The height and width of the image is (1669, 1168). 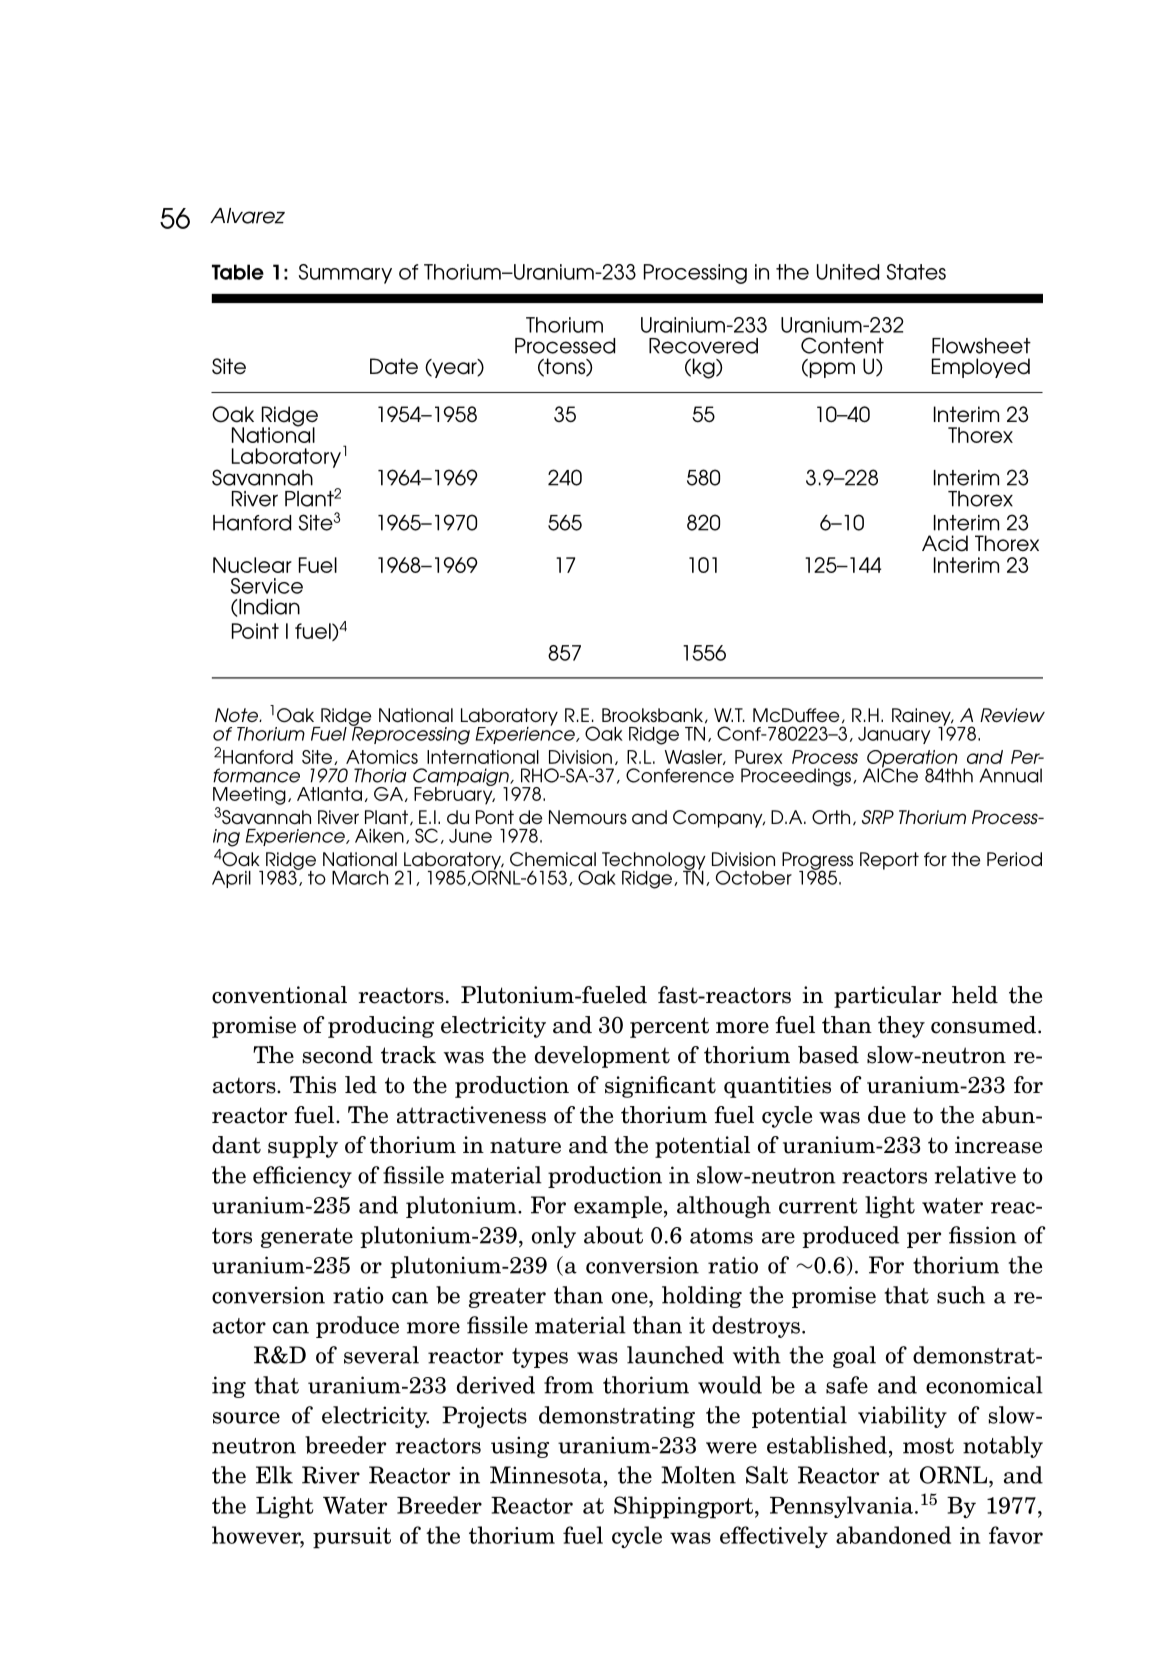 What do you see at coordinates (887, 1115) in the image?
I see `due` at bounding box center [887, 1115].
